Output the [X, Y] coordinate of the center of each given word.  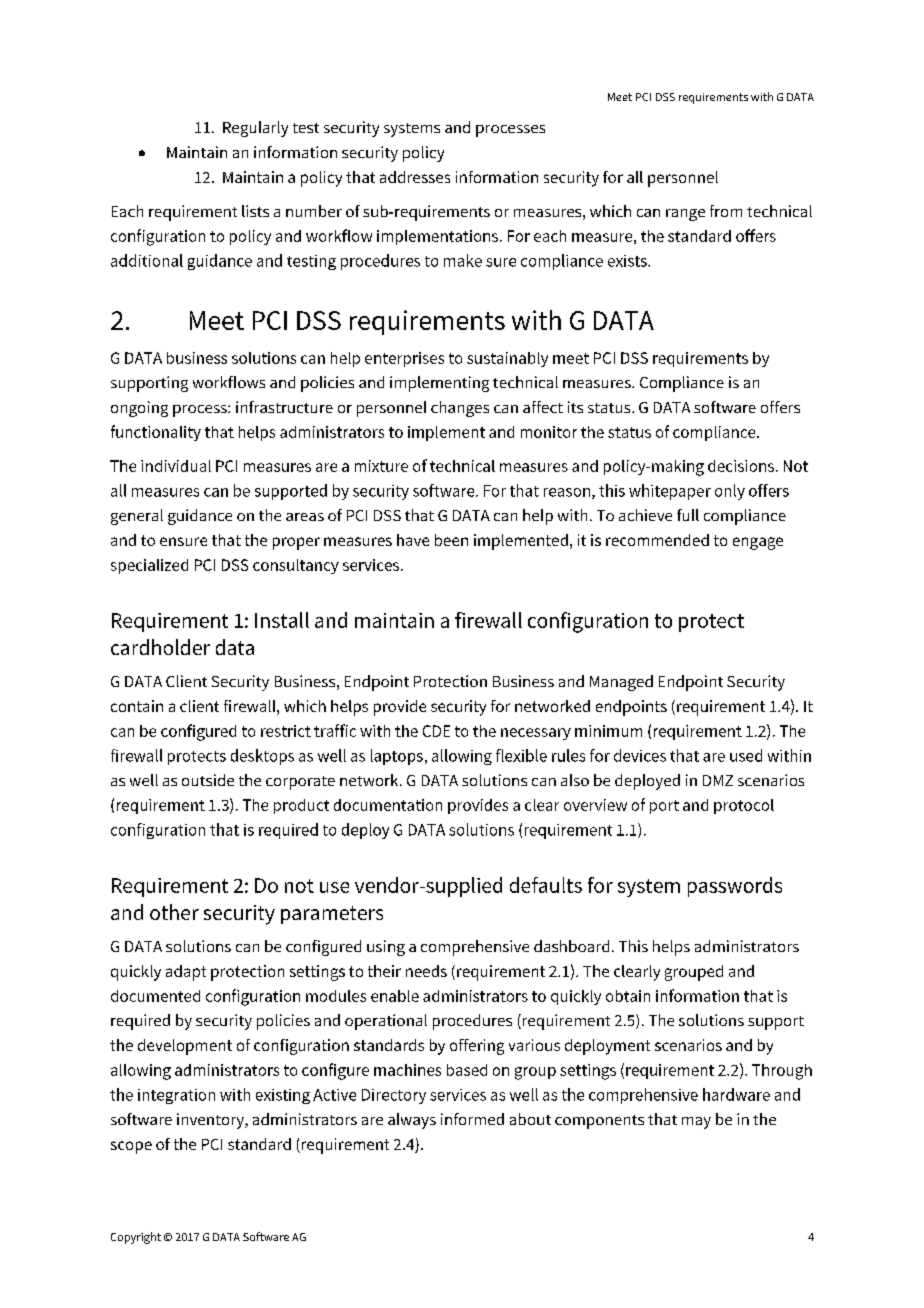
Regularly [255, 129]
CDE [436, 731]
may [696, 1123]
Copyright [136, 1238]
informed [472, 1119]
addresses [415, 177]
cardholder [160, 647]
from [726, 211]
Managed [621, 683]
